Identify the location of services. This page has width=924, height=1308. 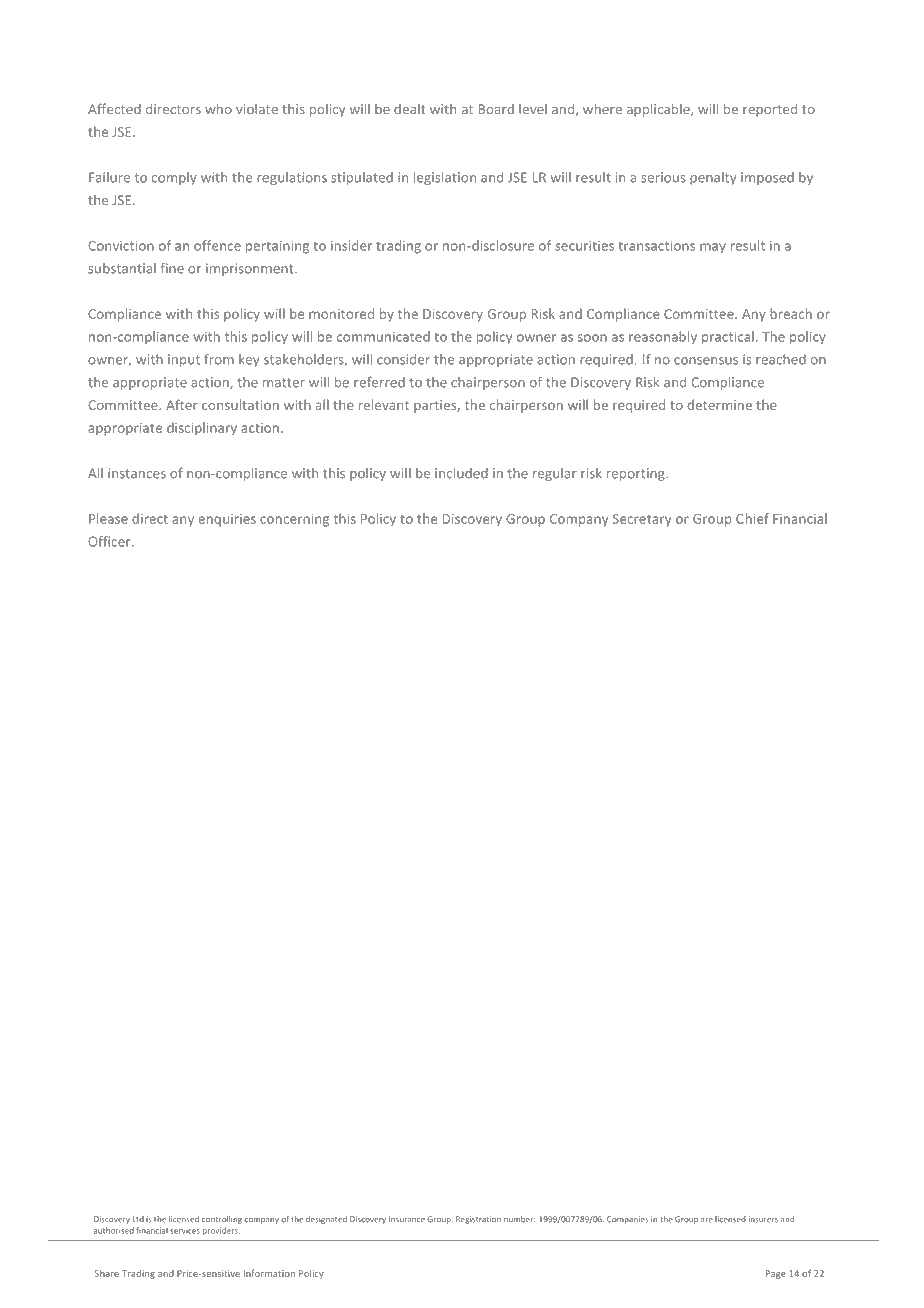
(185, 1231).
